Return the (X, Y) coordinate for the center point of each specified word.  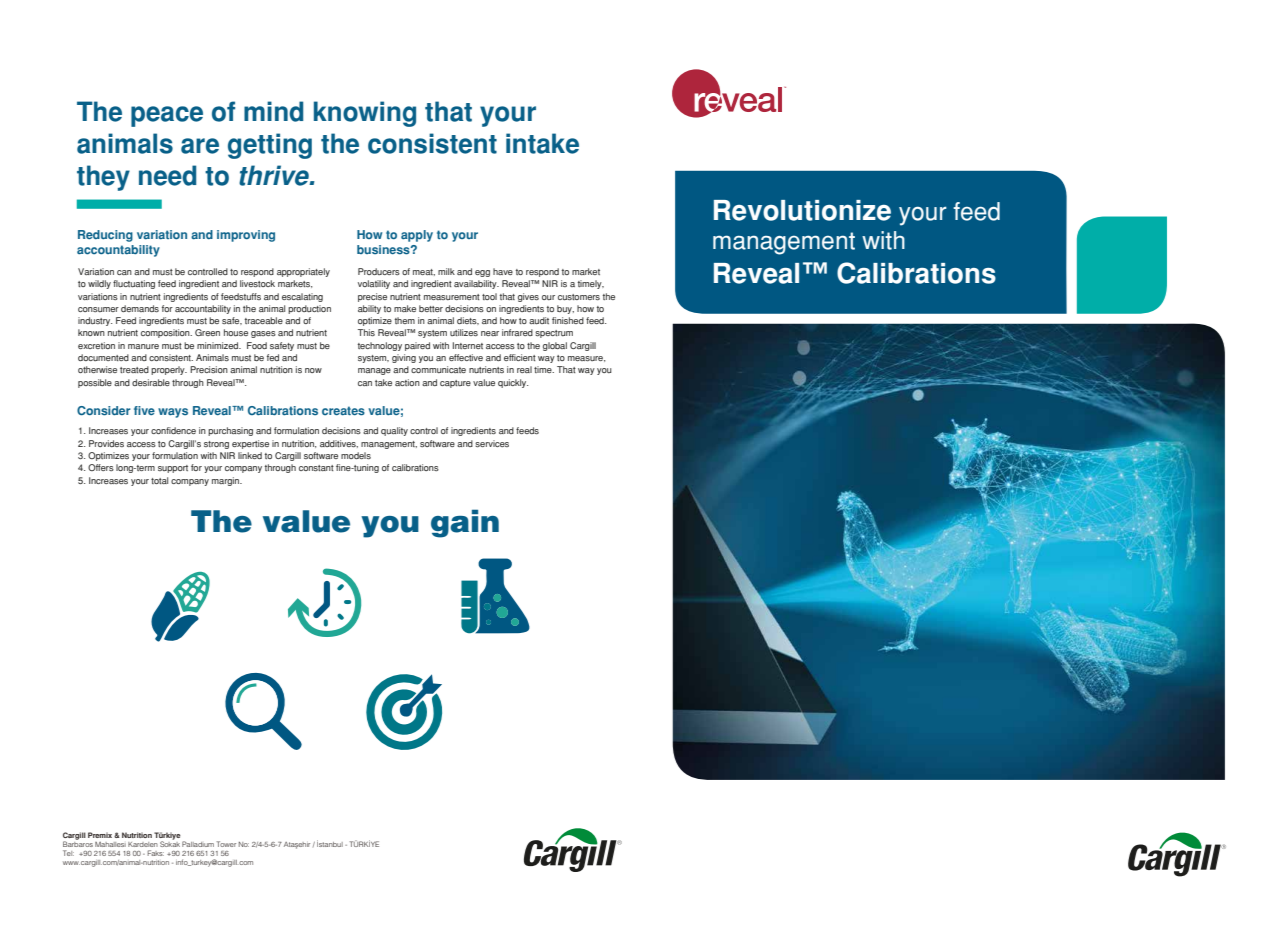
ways (173, 413)
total (159, 480)
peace (167, 116)
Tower (226, 844)
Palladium (198, 844)
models (356, 455)
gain (465, 523)
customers (579, 297)
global (555, 346)
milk (446, 271)
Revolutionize (802, 210)
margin (227, 481)
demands (140, 308)
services (492, 443)
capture (455, 384)
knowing (365, 114)
